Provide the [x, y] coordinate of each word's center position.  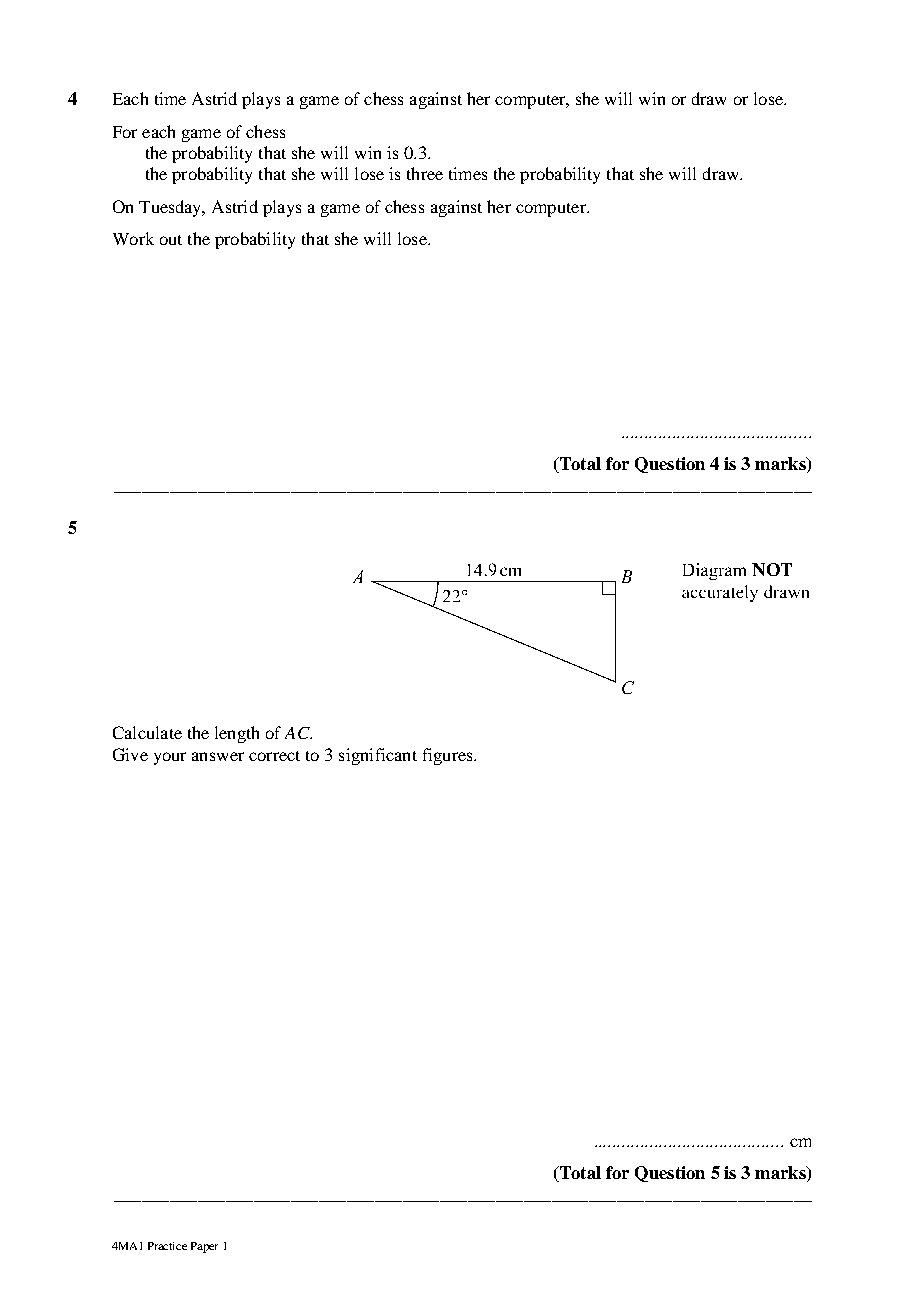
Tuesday [171, 208]
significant [378, 756]
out [171, 240]
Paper [204, 1247]
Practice [167, 1246]
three [425, 173]
